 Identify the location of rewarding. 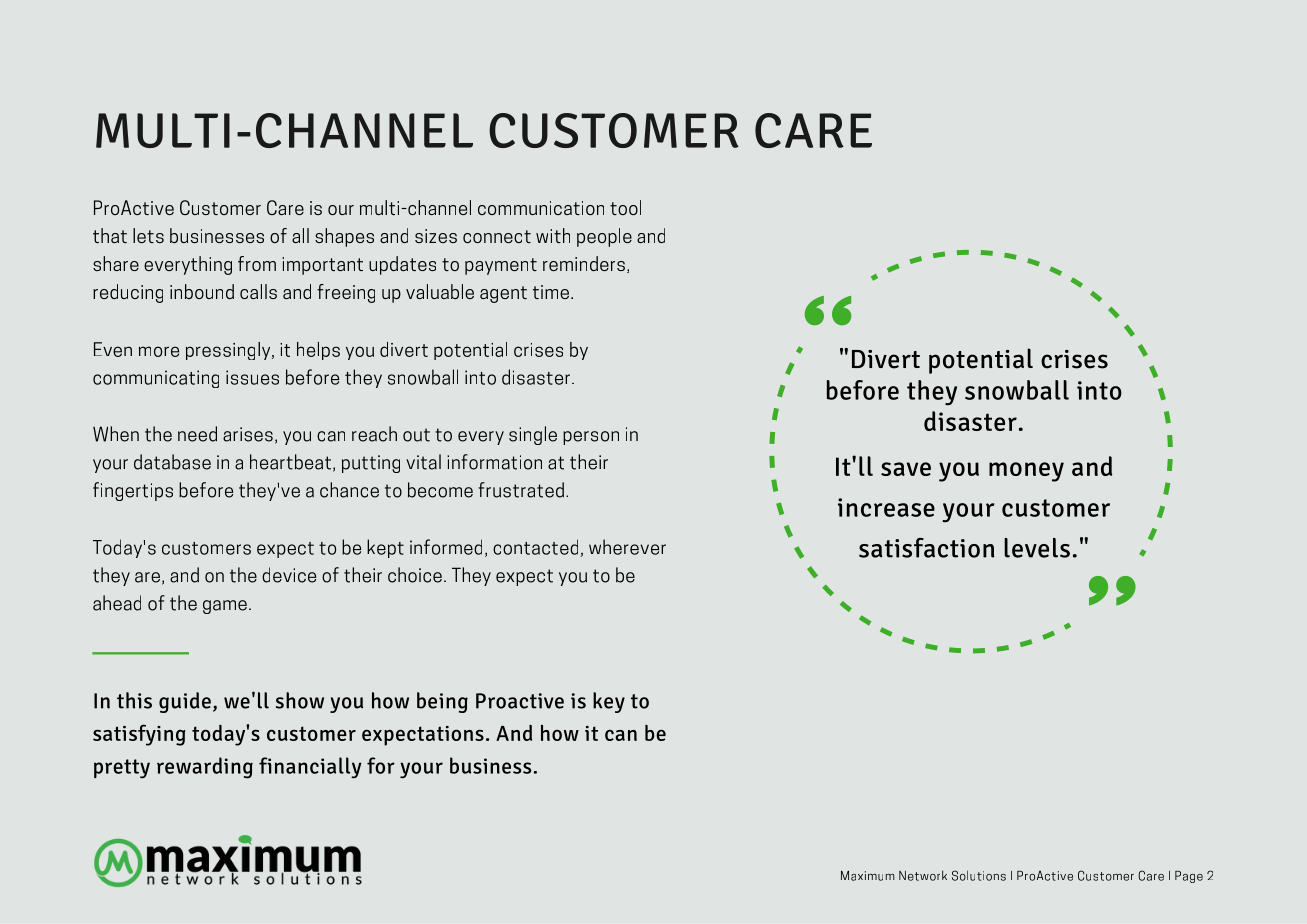
(205, 768).
